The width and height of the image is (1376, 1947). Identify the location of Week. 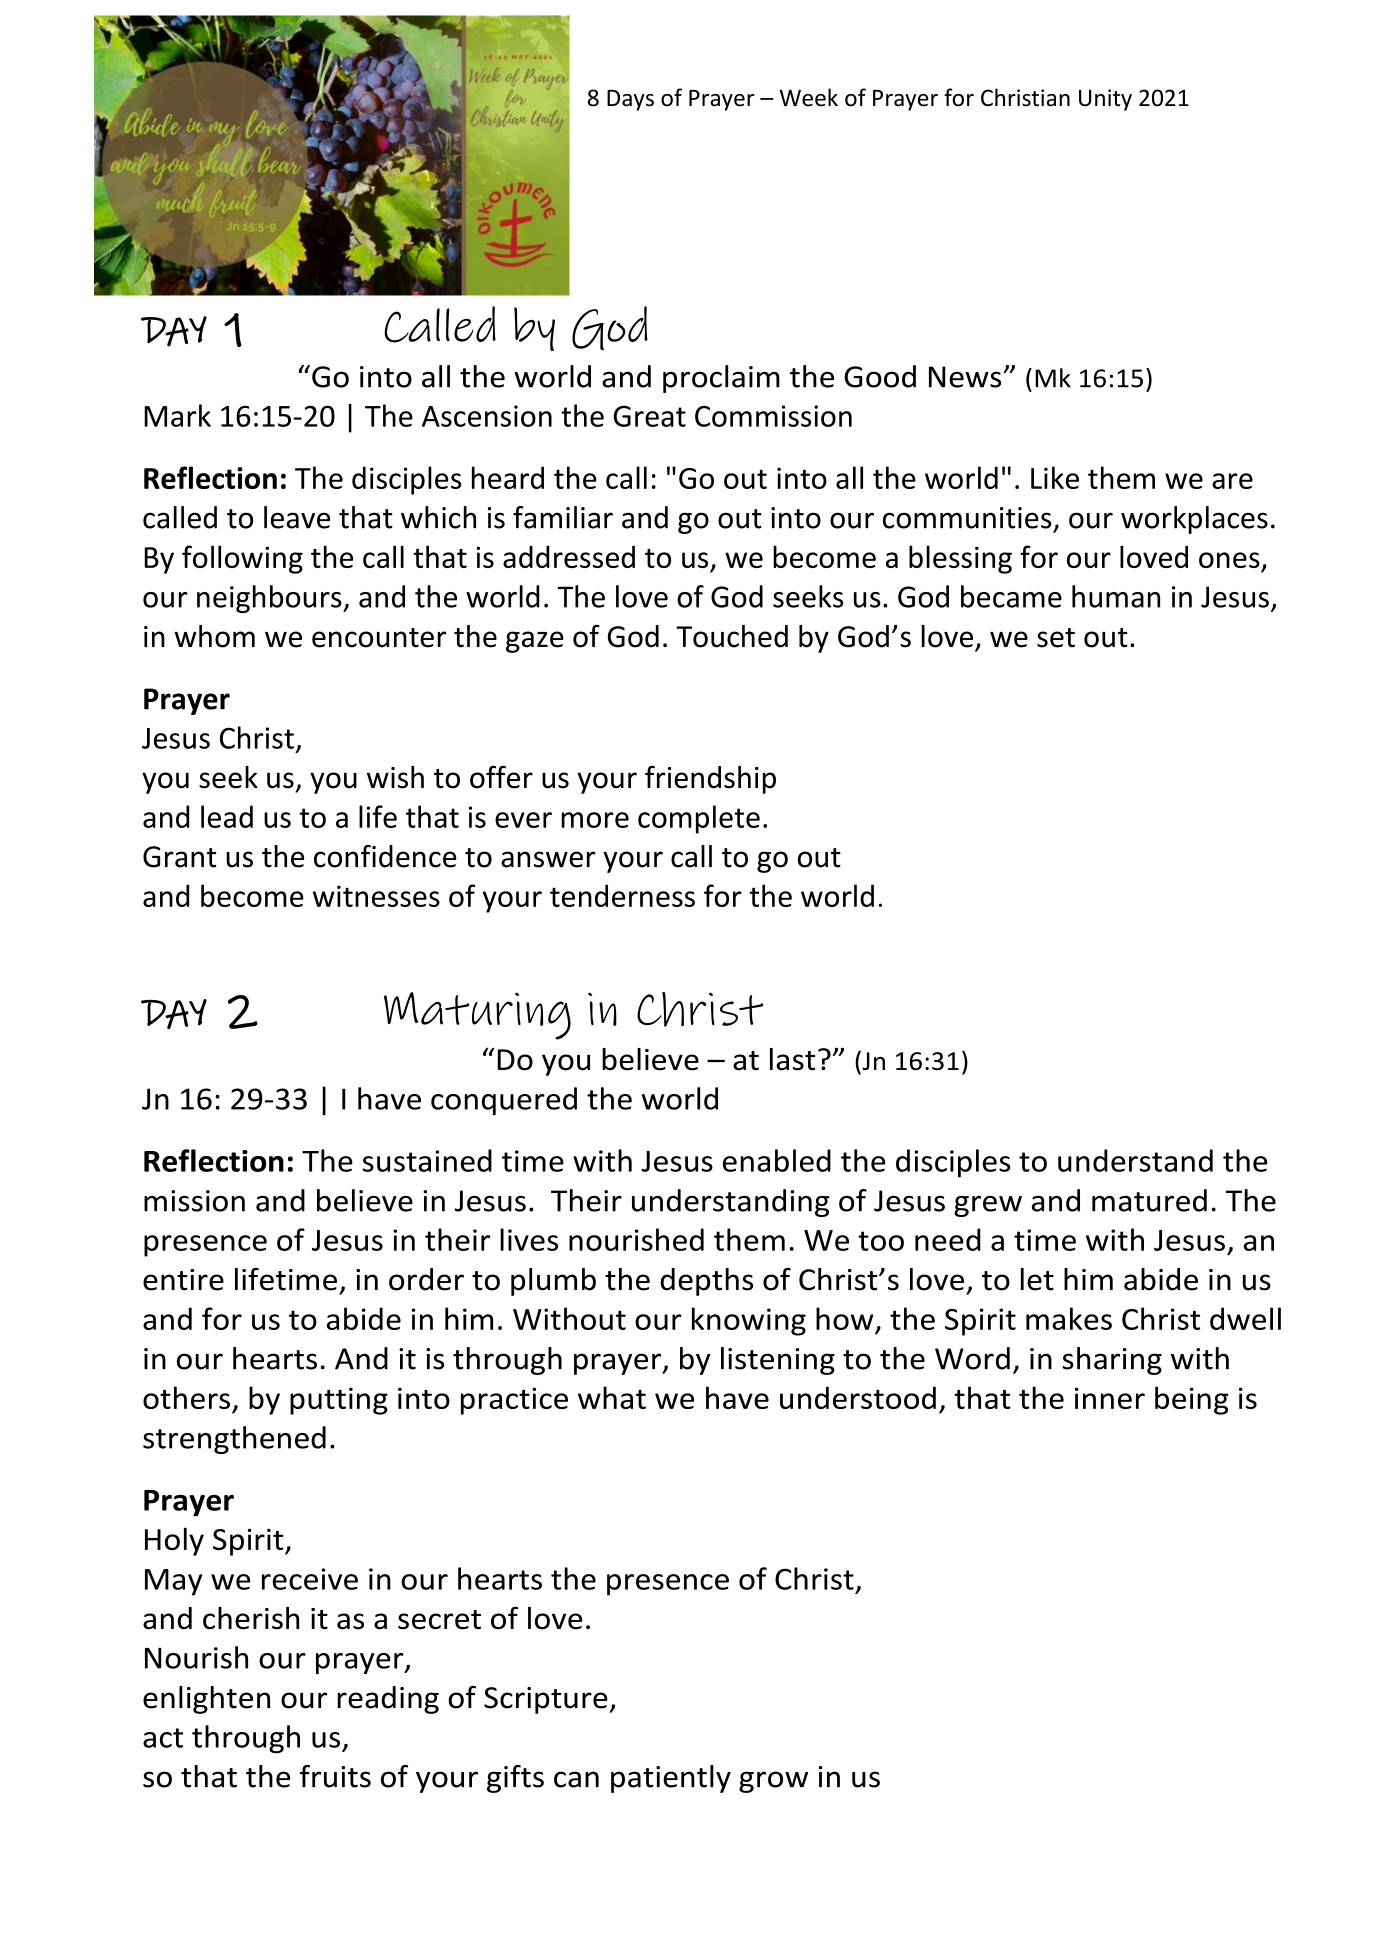
(809, 97).
